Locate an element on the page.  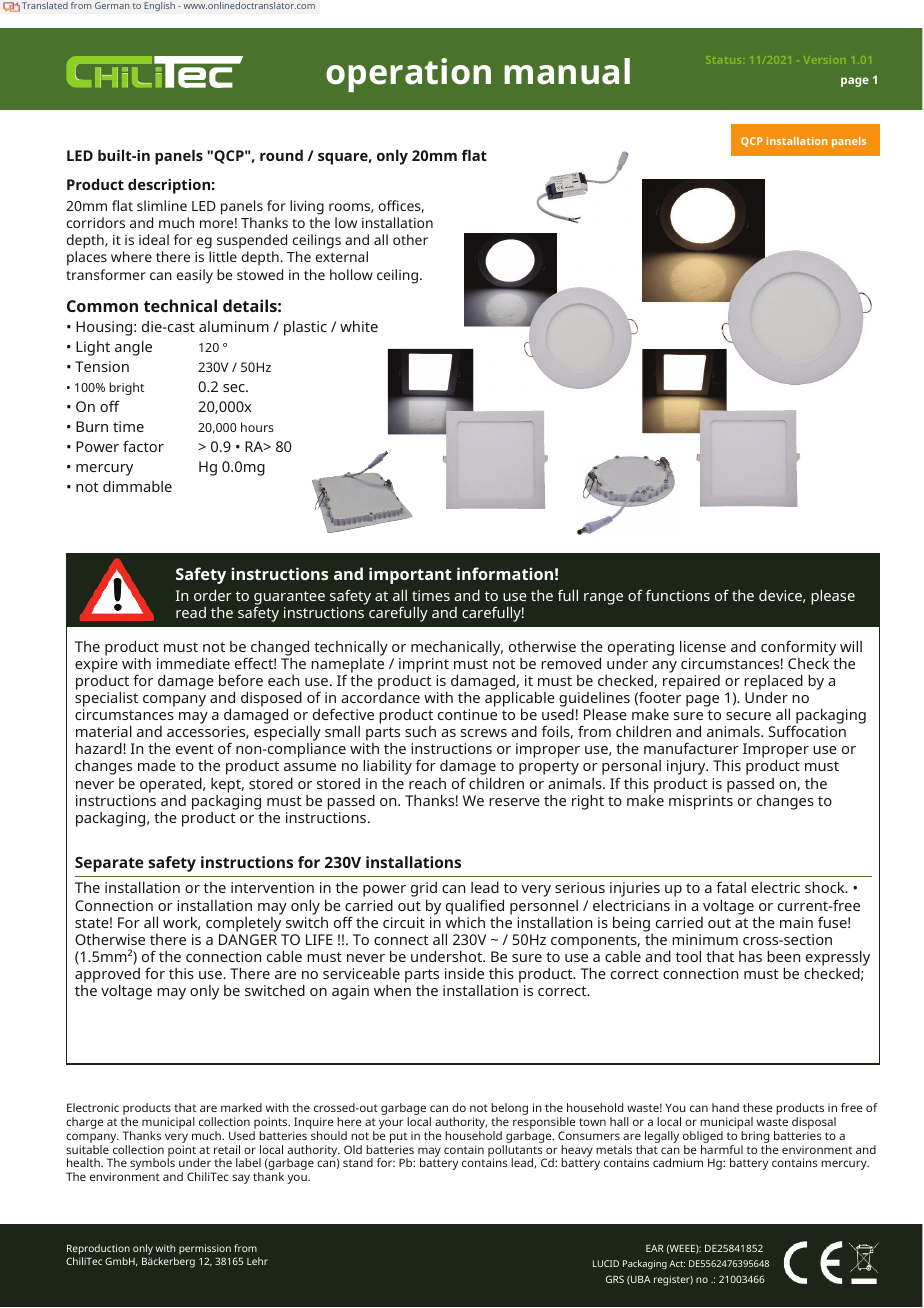
English is located at coordinates (159, 6).
